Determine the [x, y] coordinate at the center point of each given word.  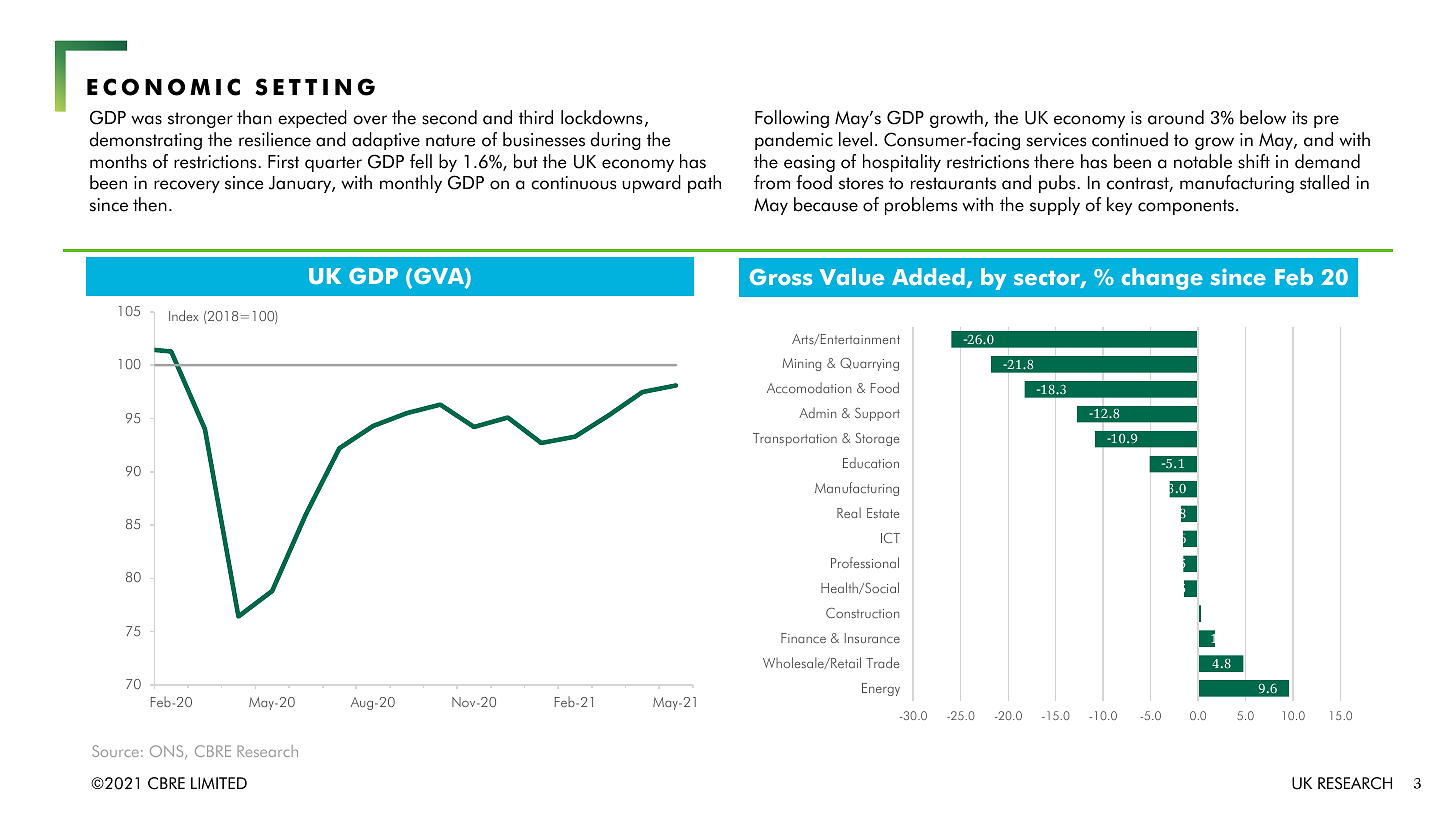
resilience [275, 139]
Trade [883, 662]
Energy [881, 689]
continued [1130, 139]
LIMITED [219, 783]
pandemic [794, 141]
